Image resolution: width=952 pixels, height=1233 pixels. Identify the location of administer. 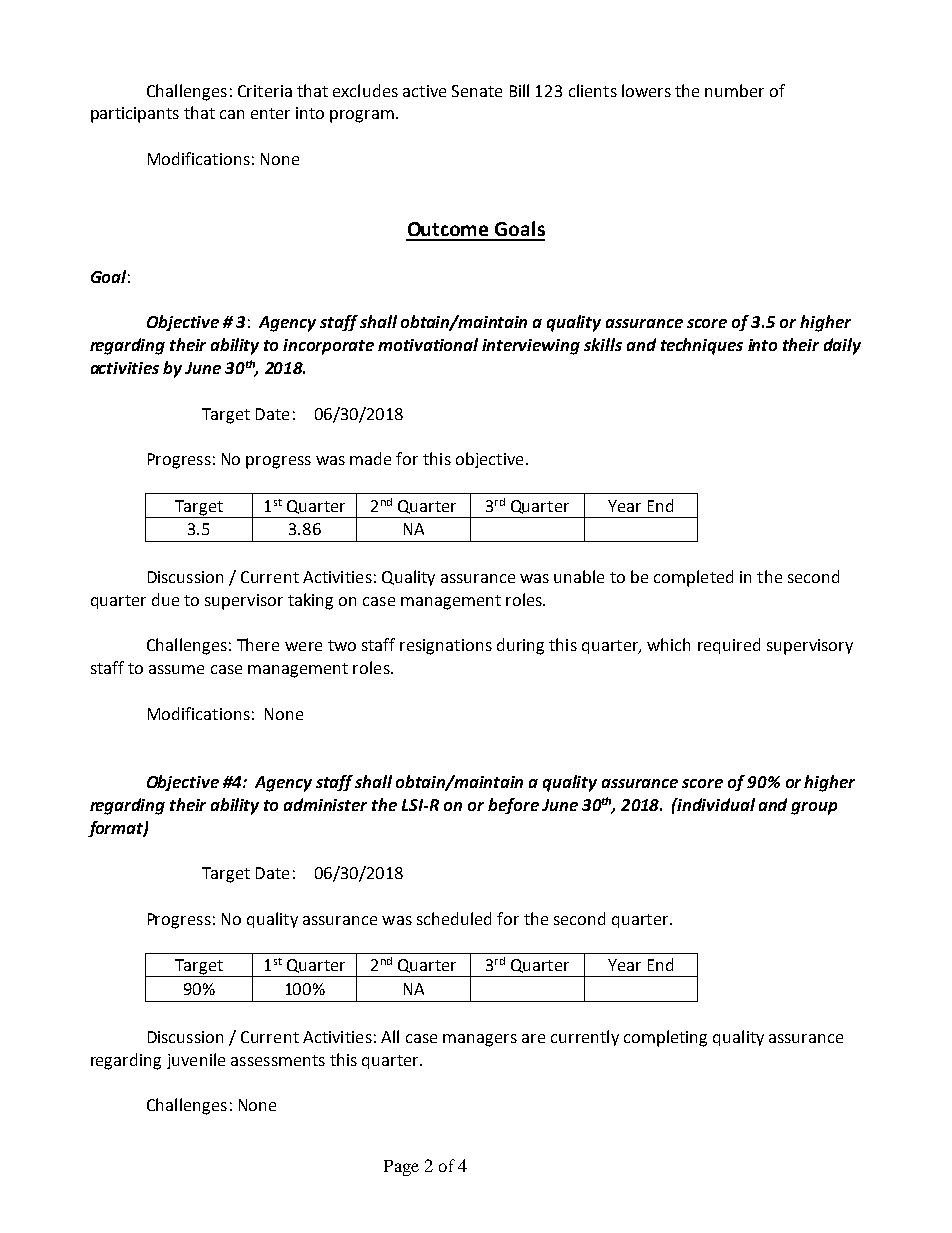
(325, 804).
